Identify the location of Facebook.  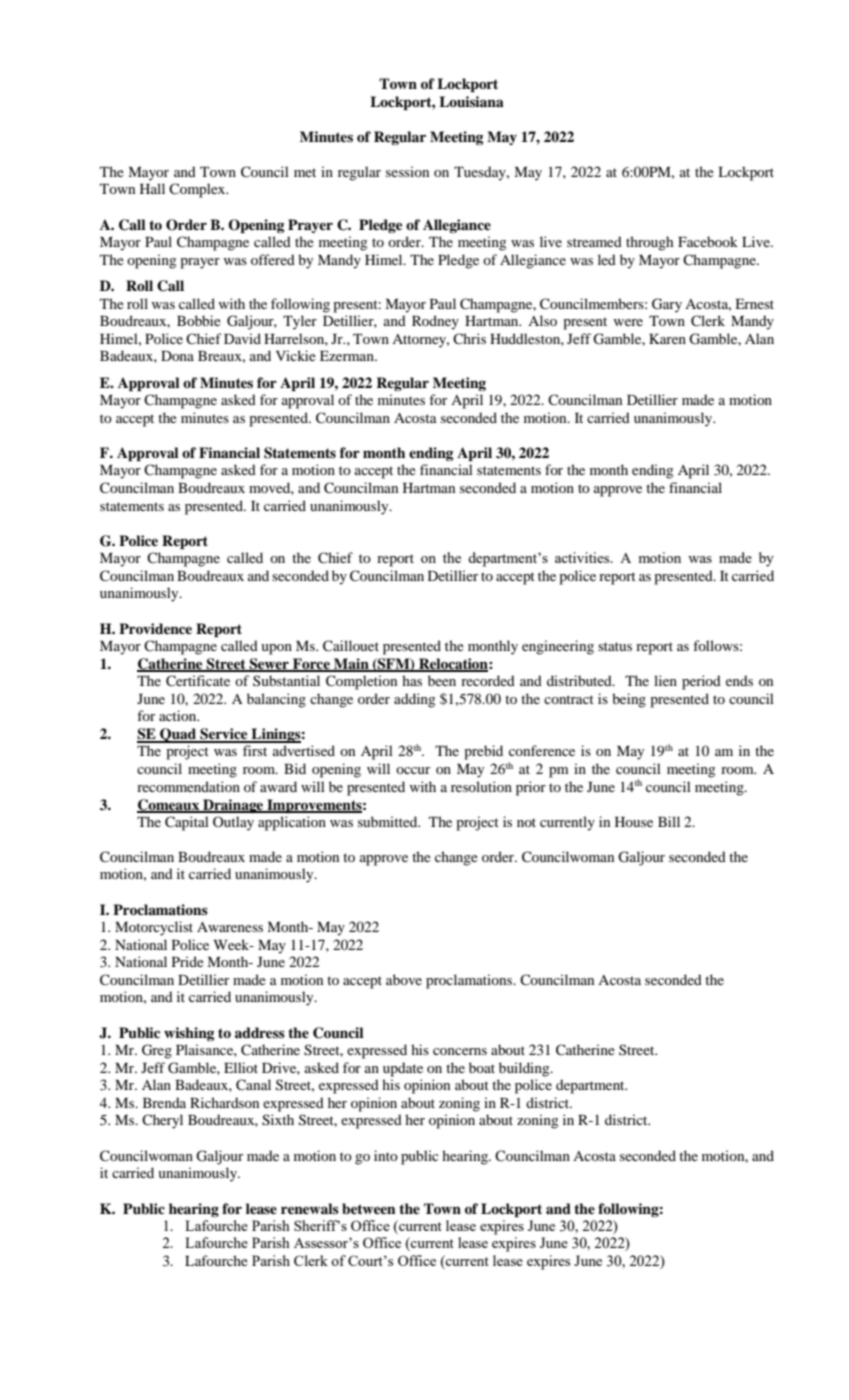
(708, 241).
